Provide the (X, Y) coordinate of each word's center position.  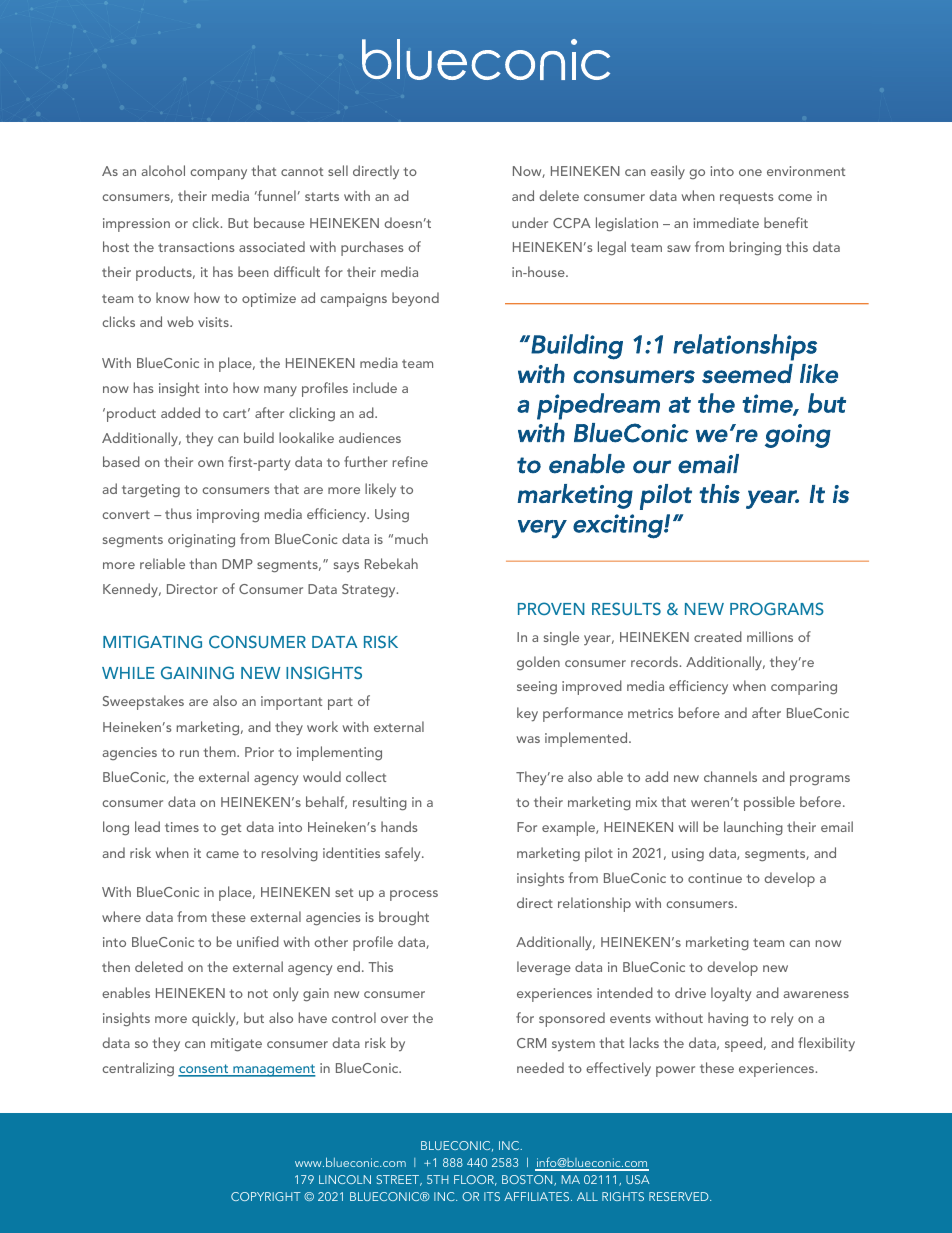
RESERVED (680, 1196)
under (530, 222)
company (218, 174)
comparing (804, 688)
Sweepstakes (143, 702)
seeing (537, 687)
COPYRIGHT (266, 1196)
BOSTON (528, 1180)
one (750, 172)
